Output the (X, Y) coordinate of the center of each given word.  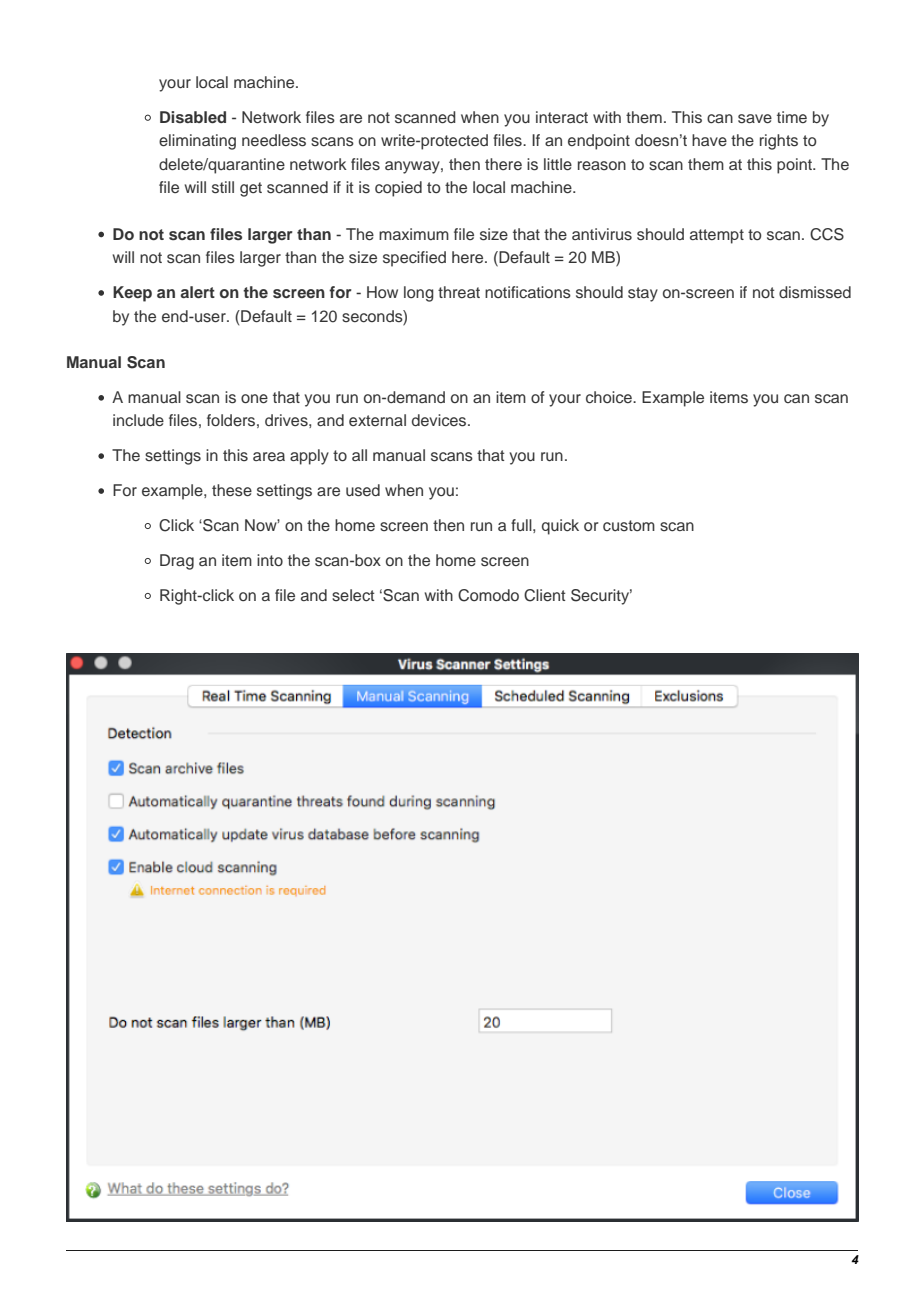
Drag (177, 562)
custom (629, 526)
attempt (717, 236)
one (254, 399)
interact (562, 117)
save (755, 119)
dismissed (815, 292)
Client (544, 595)
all (359, 455)
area (269, 456)
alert (197, 292)
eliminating (197, 142)
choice (610, 397)
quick (560, 527)
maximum (414, 234)
